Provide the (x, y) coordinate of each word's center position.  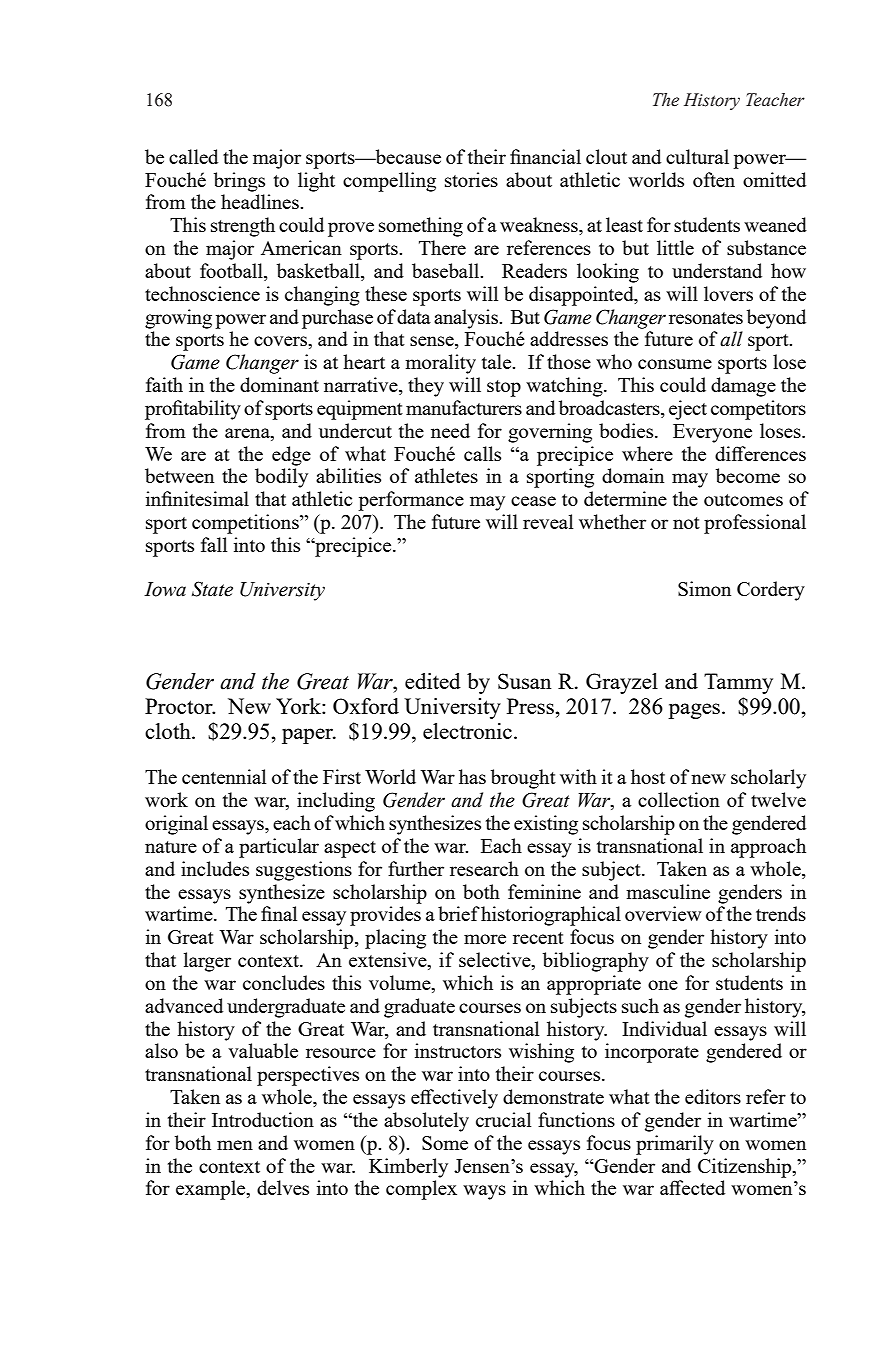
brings (239, 182)
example (212, 1190)
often (714, 179)
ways (484, 1192)
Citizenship (746, 1168)
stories (471, 179)
